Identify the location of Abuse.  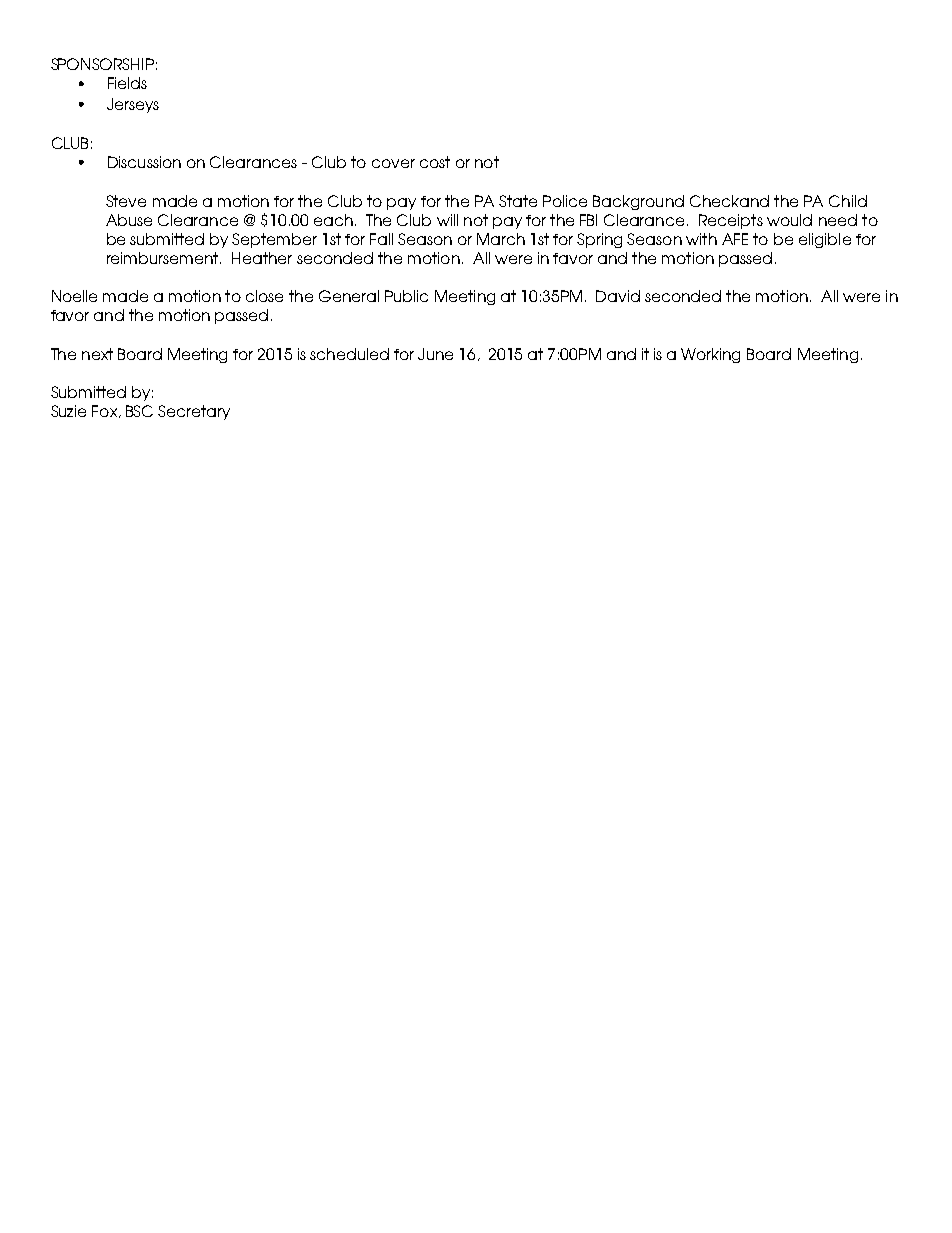
(129, 220).
